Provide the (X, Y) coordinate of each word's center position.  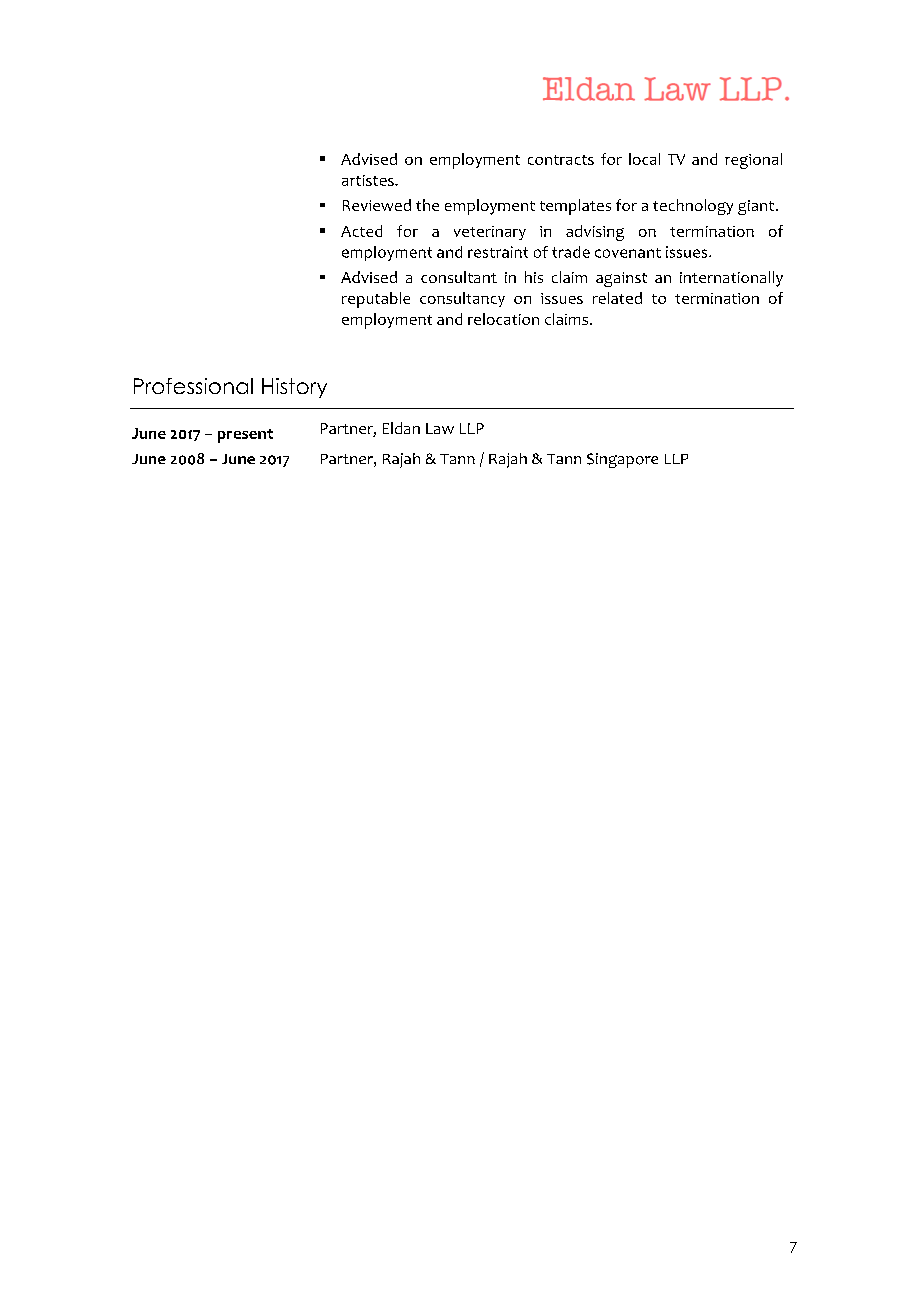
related (617, 298)
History (294, 388)
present (245, 436)
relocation (503, 319)
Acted (361, 231)
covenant (628, 253)
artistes (369, 180)
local (644, 159)
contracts (561, 160)
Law (440, 428)
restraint (498, 252)
